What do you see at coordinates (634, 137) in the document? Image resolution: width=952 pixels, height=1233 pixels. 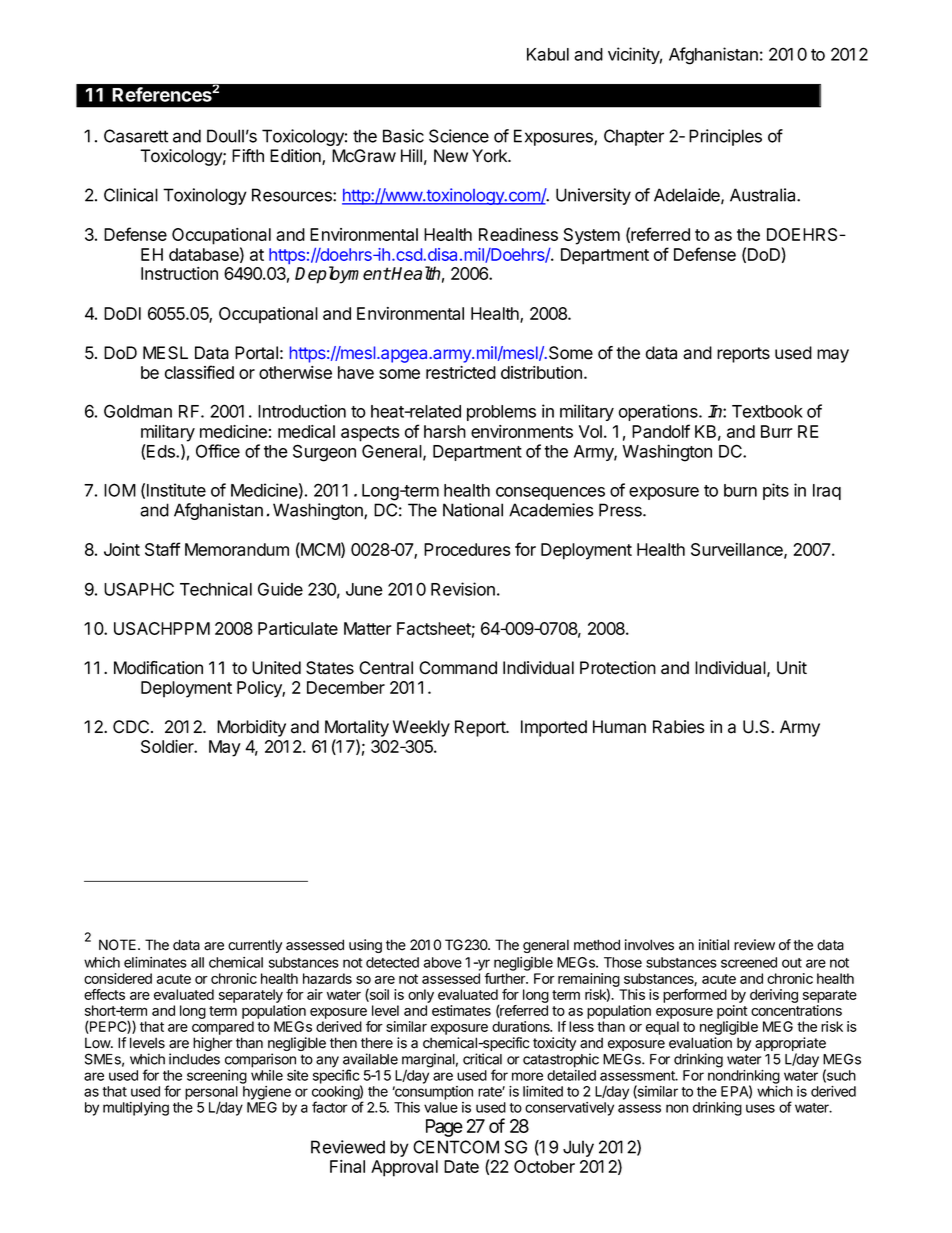 I see `Chapter` at bounding box center [634, 137].
